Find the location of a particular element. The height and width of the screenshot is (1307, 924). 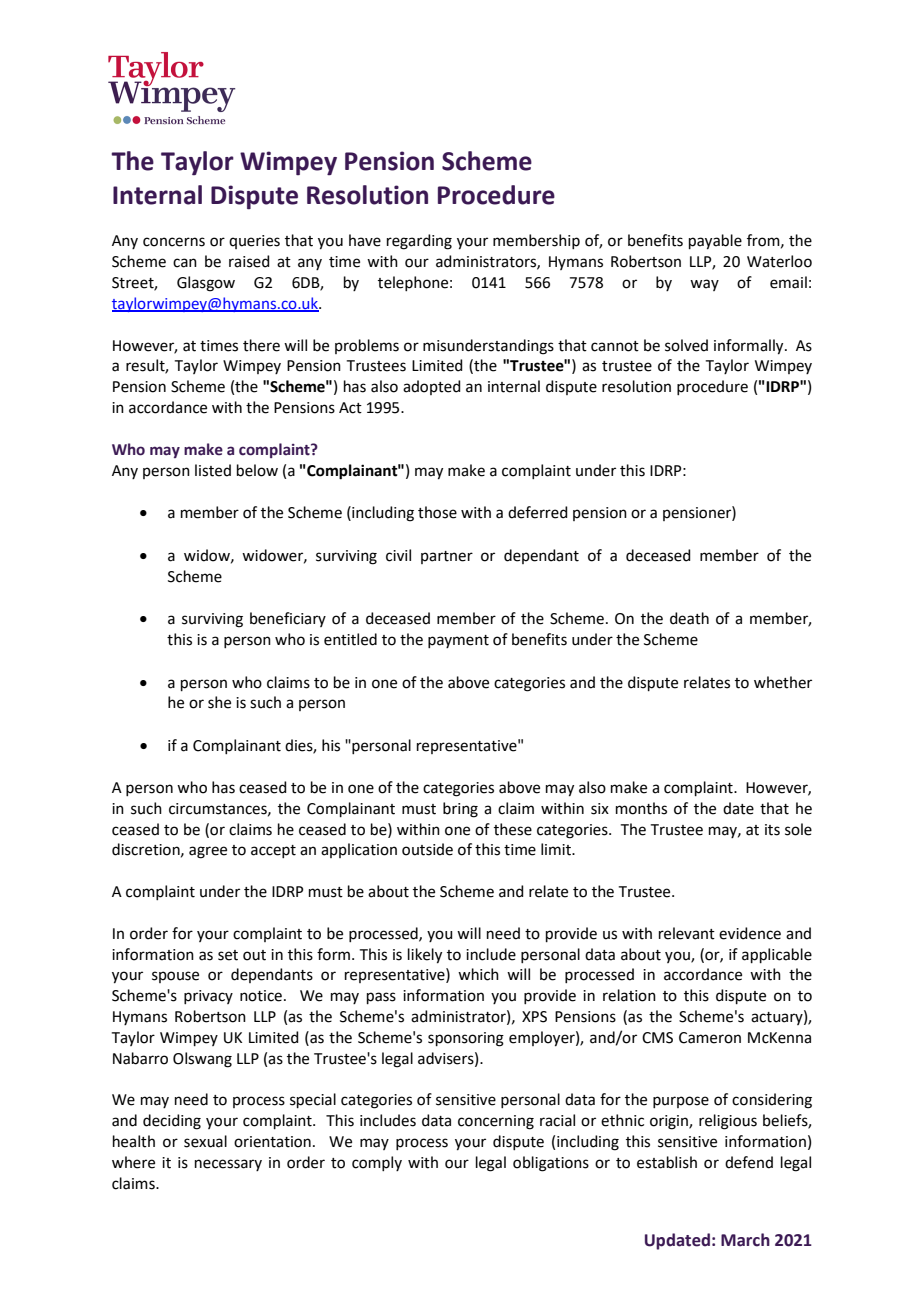

beneficiary is located at coordinates (288, 619).
